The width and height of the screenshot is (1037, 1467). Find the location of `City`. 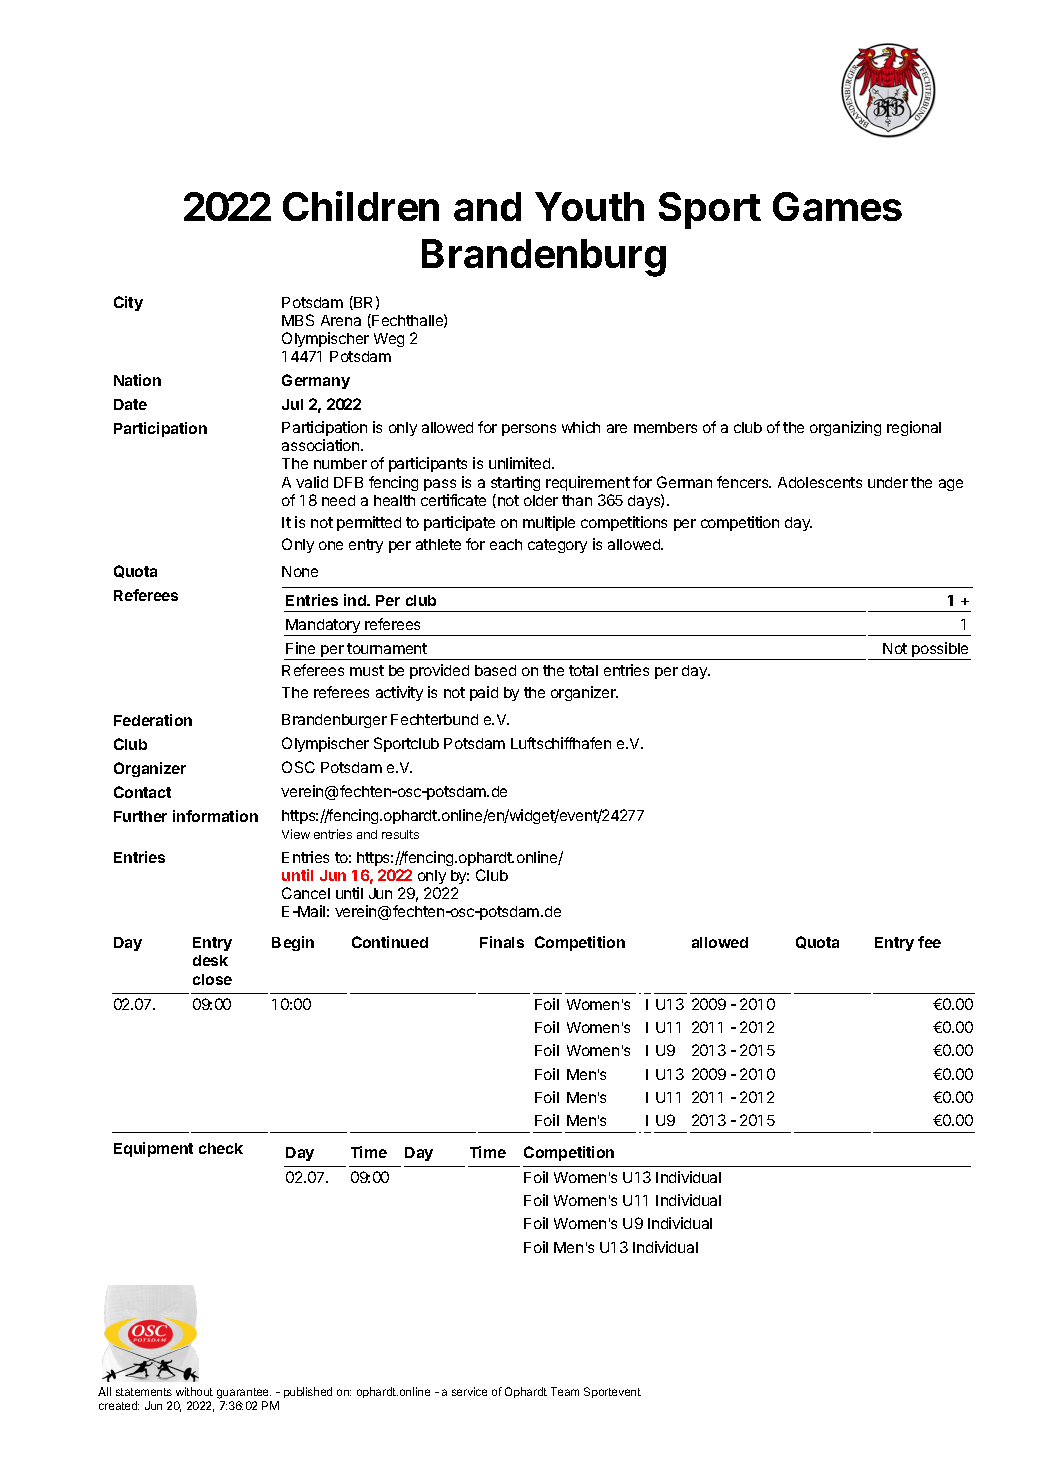

City is located at coordinates (128, 303).
